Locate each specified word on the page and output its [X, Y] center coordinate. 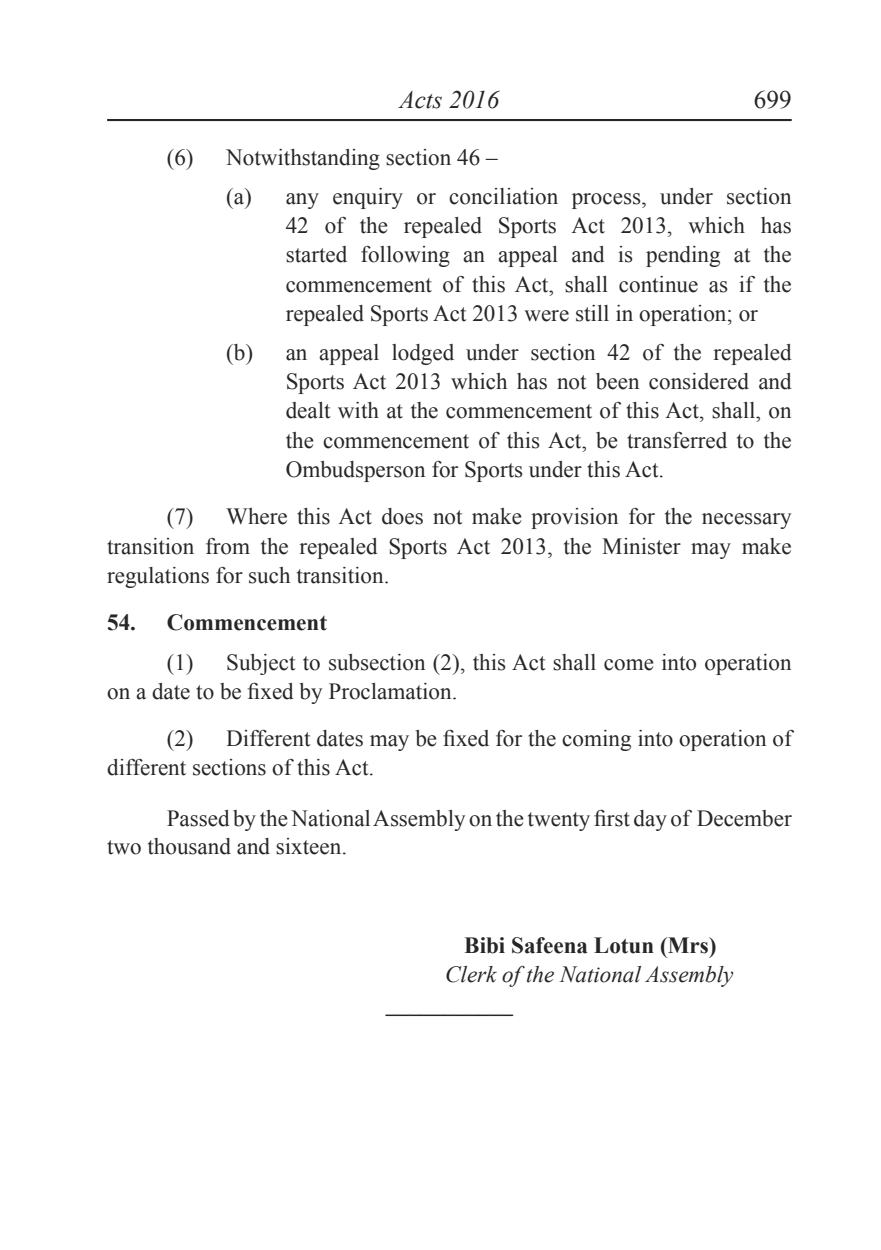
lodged [423, 354]
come [629, 665]
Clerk [471, 974]
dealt [308, 410]
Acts [420, 100]
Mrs [688, 945]
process [607, 201]
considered [699, 381]
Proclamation [391, 691]
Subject [261, 664]
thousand [189, 846]
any [302, 201]
